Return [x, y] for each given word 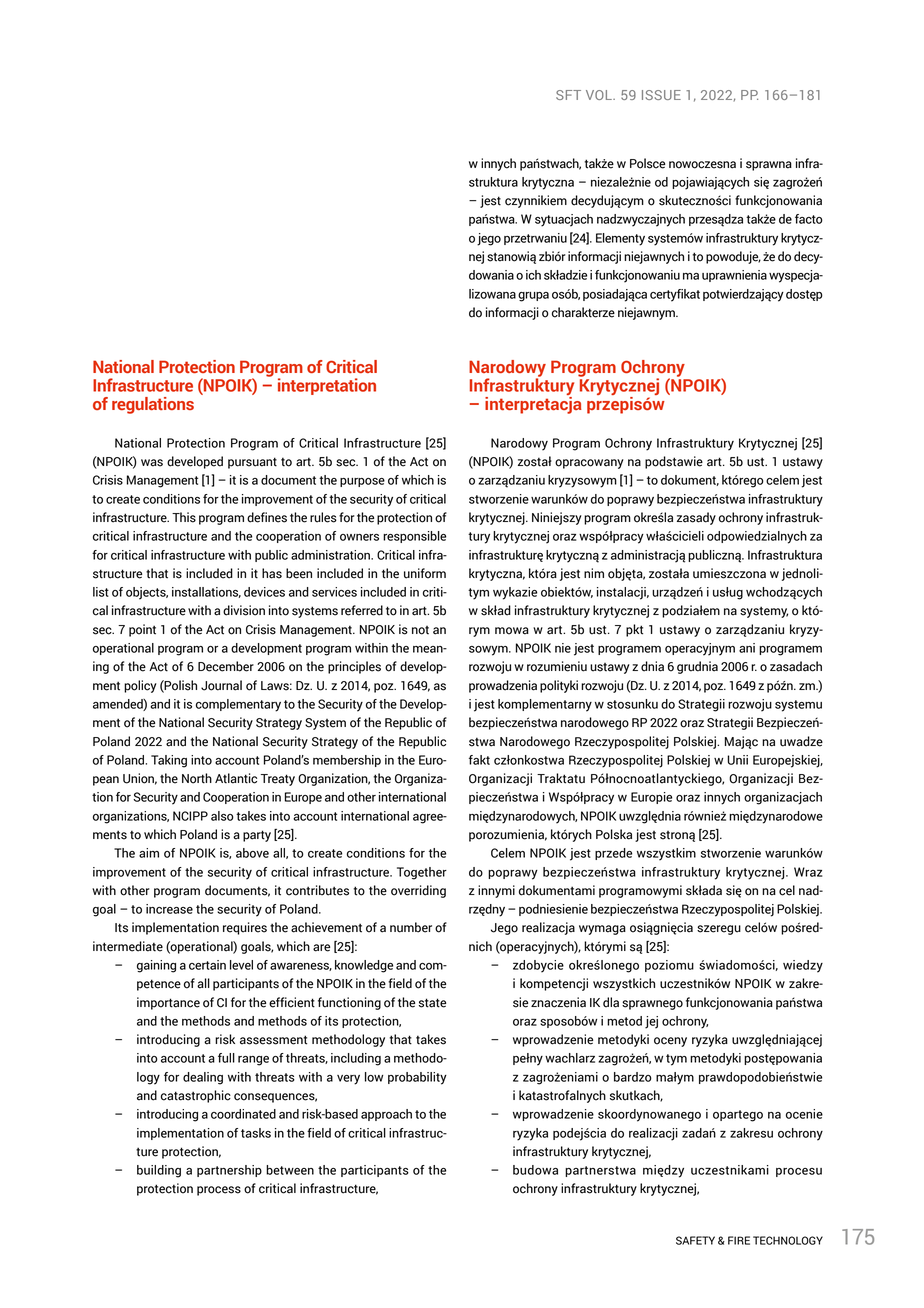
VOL [600, 95]
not [420, 630]
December [226, 666]
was [152, 463]
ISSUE [661, 95]
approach [386, 1115]
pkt [634, 630]
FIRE [739, 1240]
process [219, 1191]
